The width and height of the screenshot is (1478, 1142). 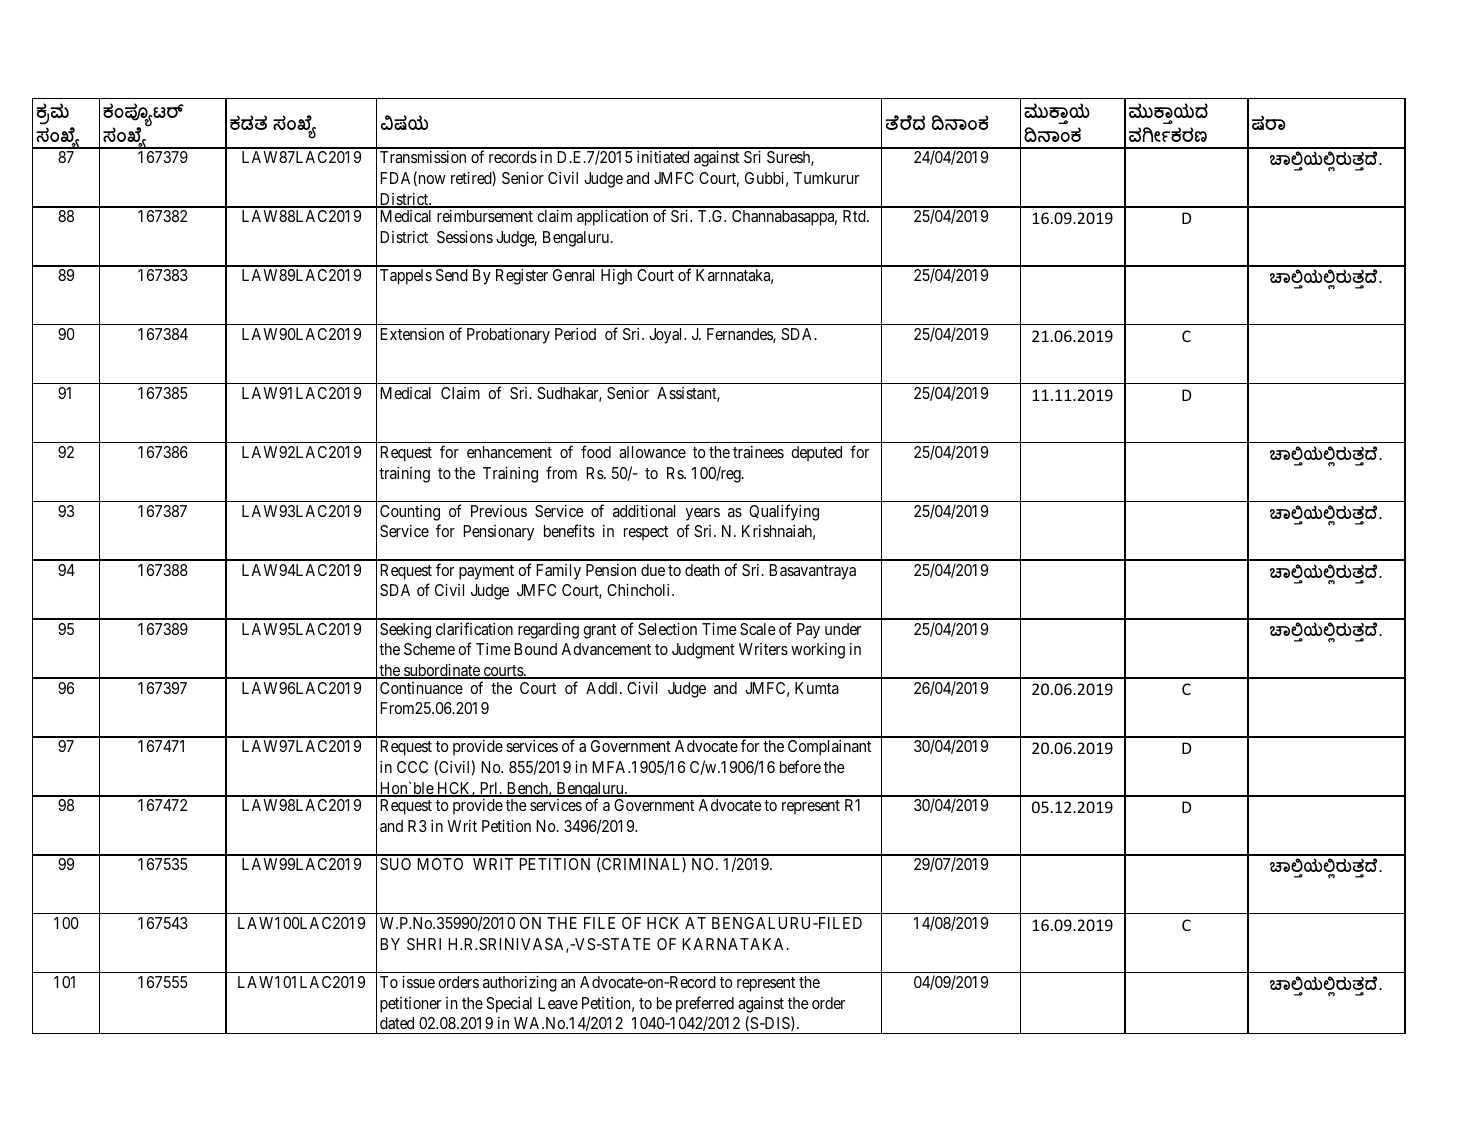 I want to click on before, so click(x=800, y=766).
